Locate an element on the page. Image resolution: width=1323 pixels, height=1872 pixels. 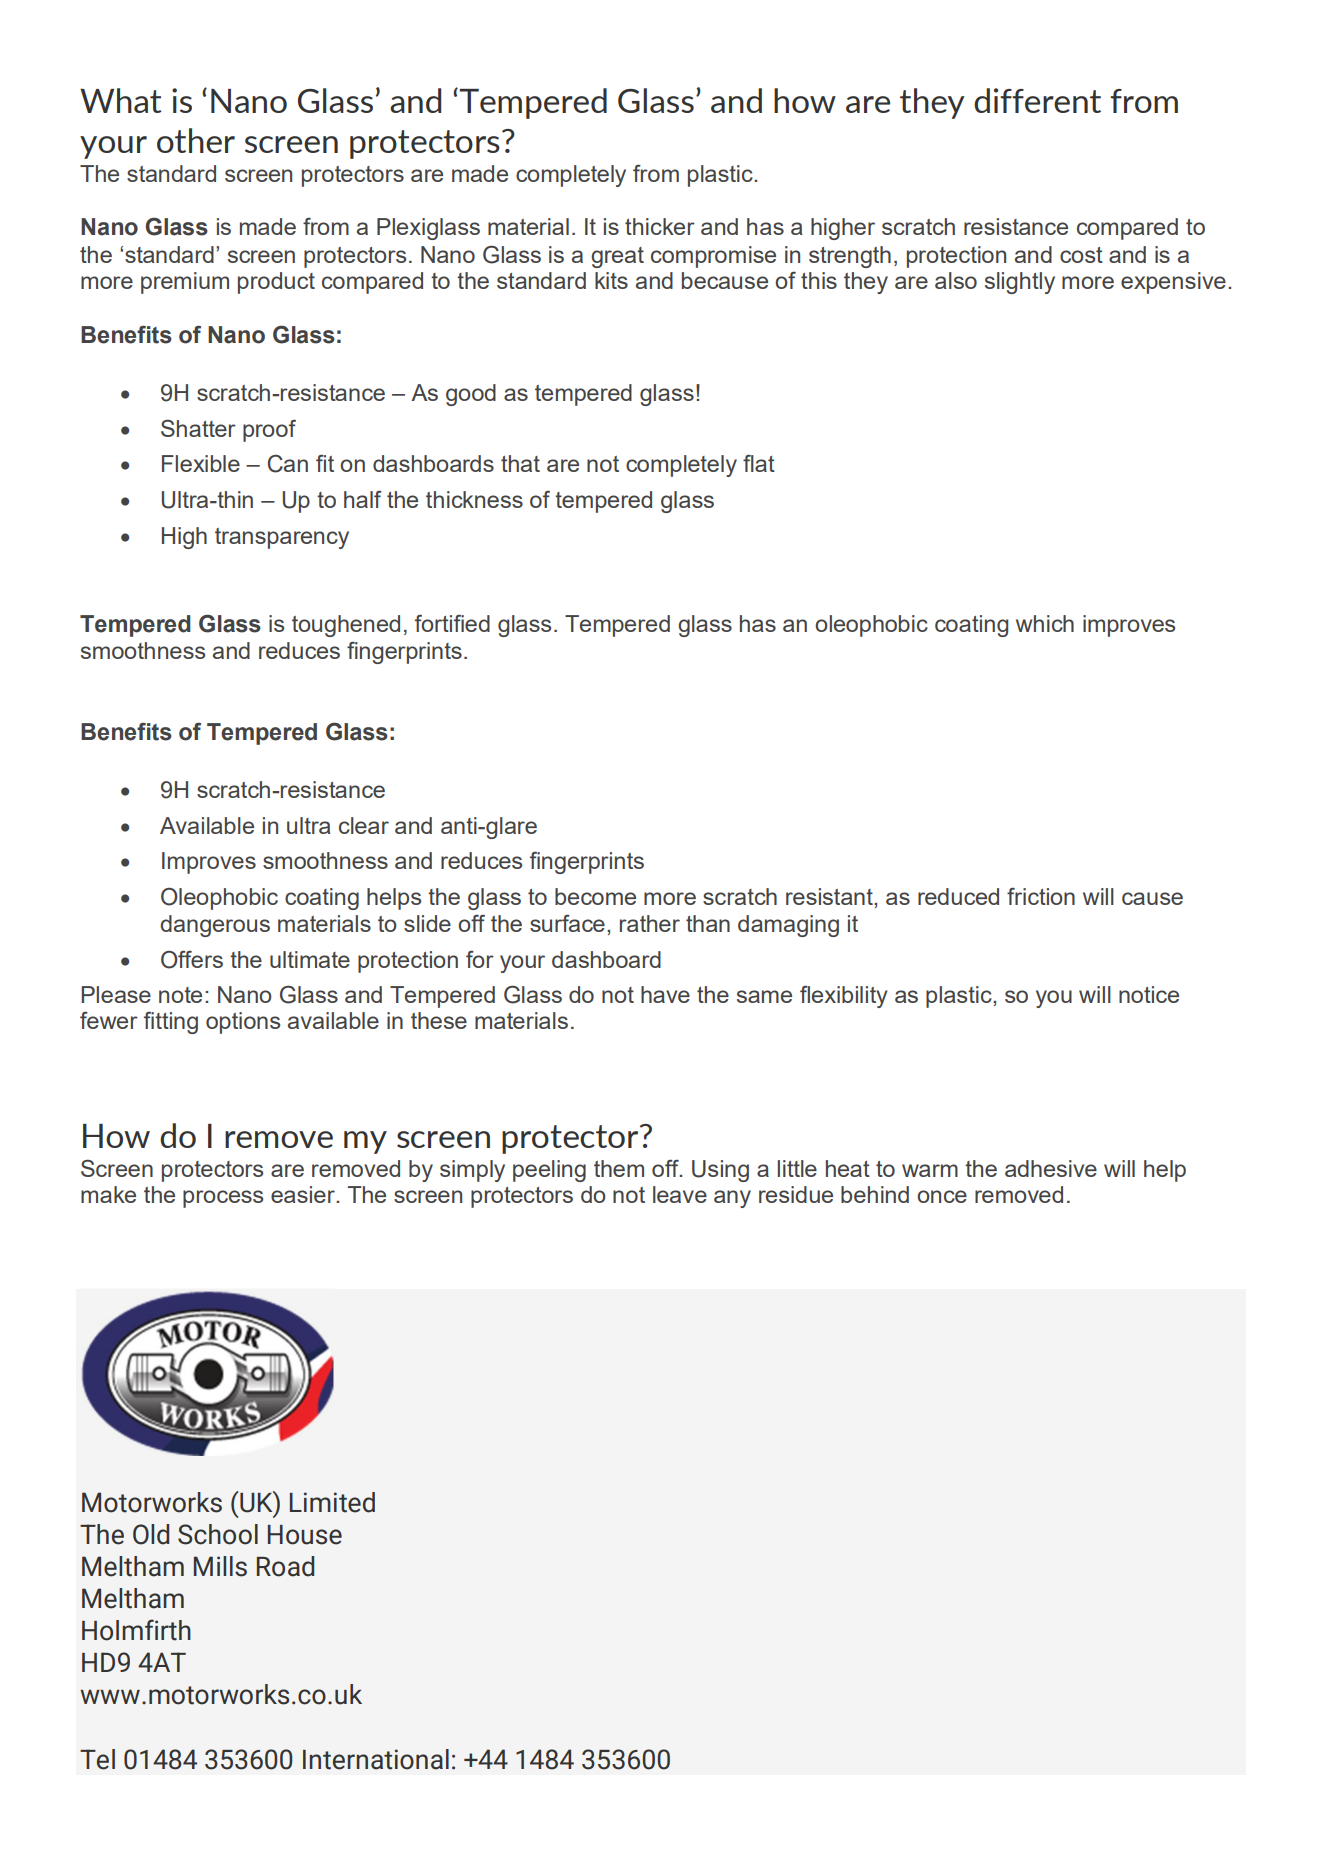
flat is located at coordinates (759, 463).
